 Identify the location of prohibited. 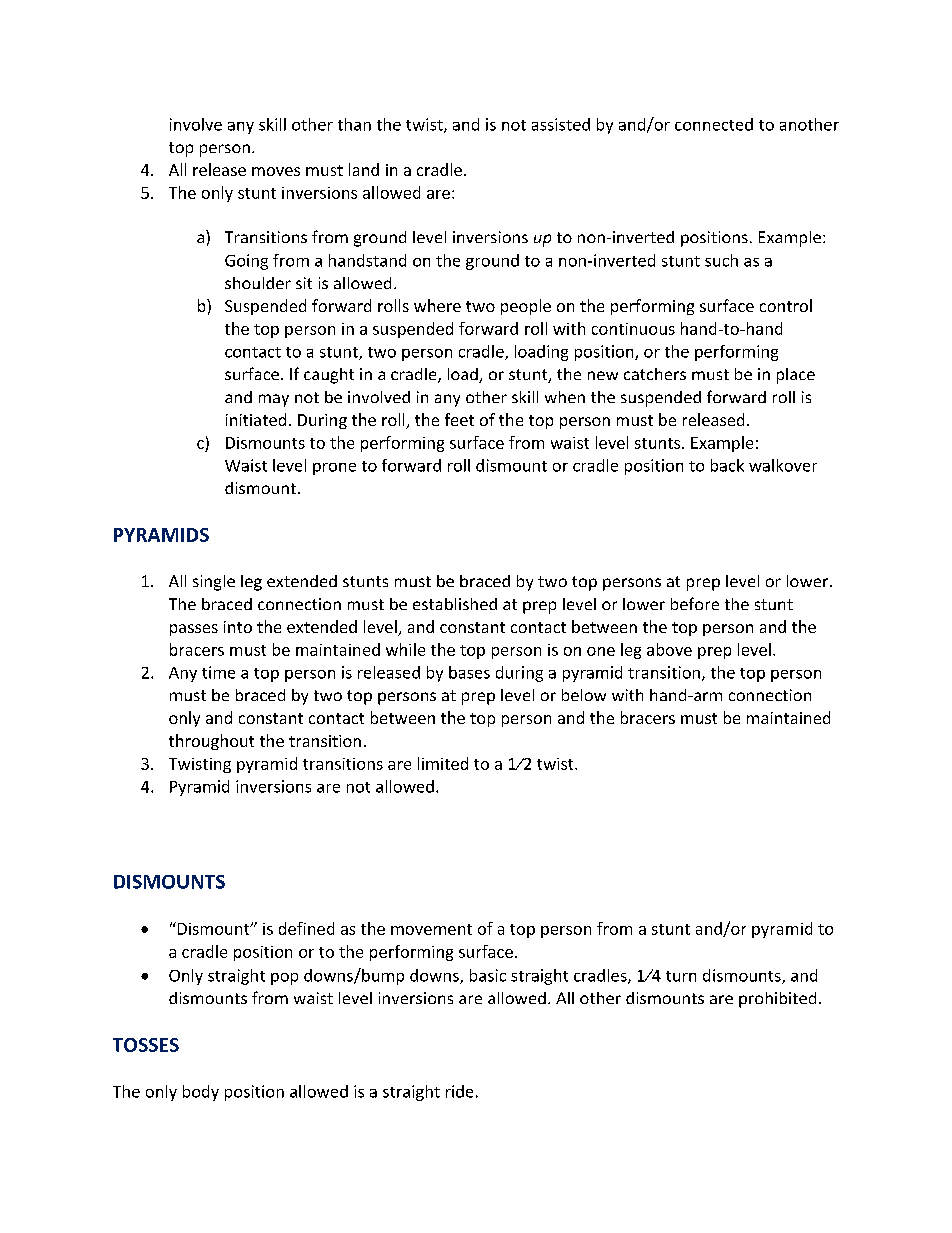
(777, 1000).
